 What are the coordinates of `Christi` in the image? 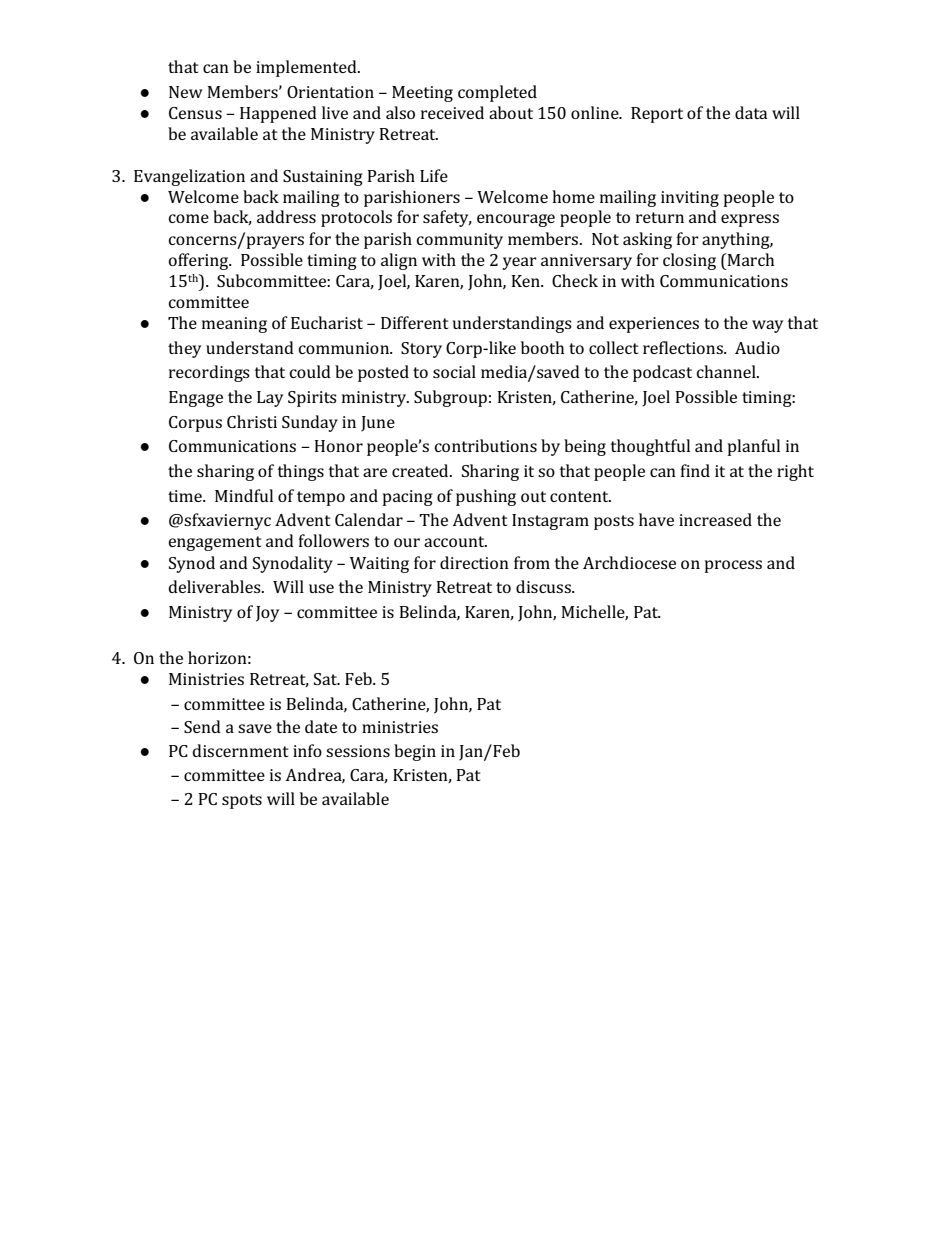 It's located at (252, 421).
